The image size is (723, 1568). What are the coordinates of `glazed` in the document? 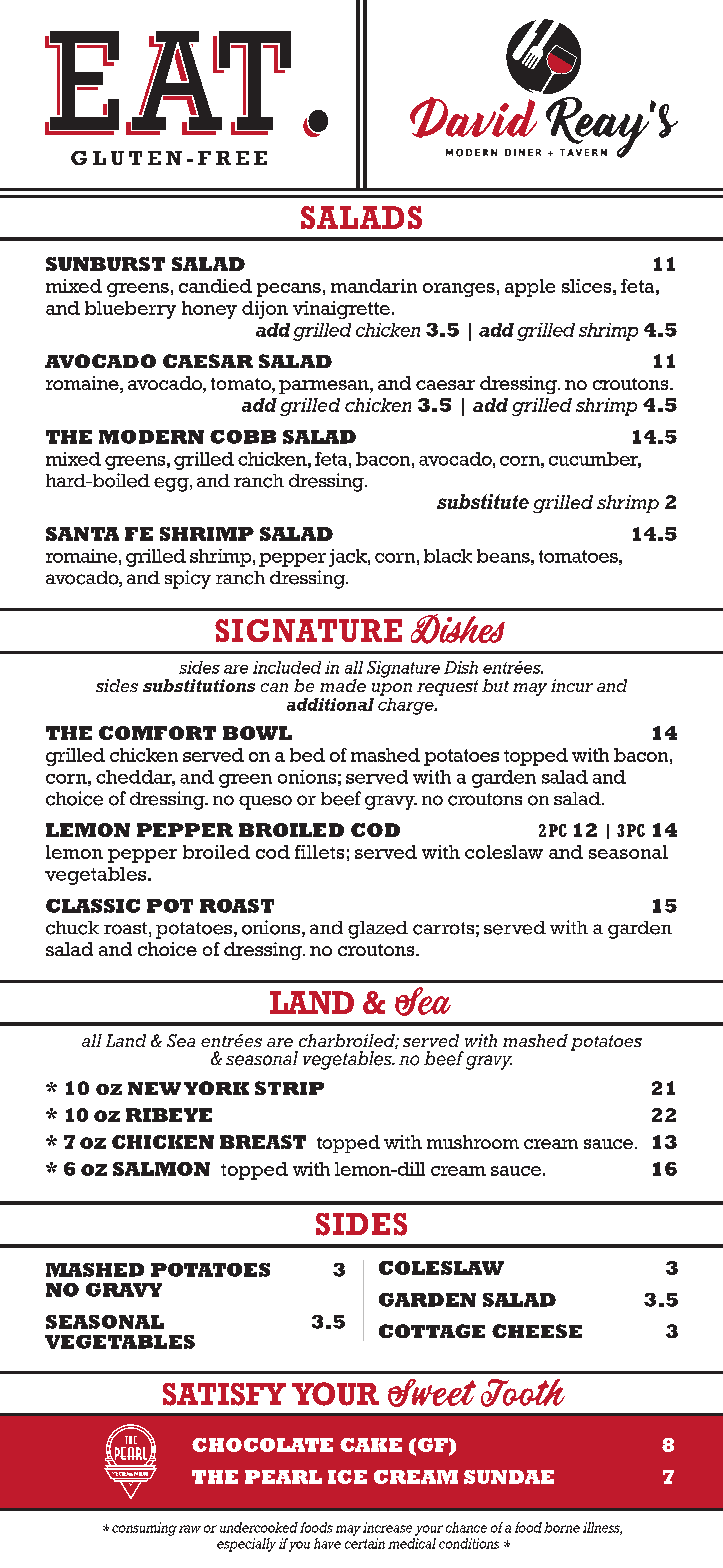 It's located at (378, 930).
